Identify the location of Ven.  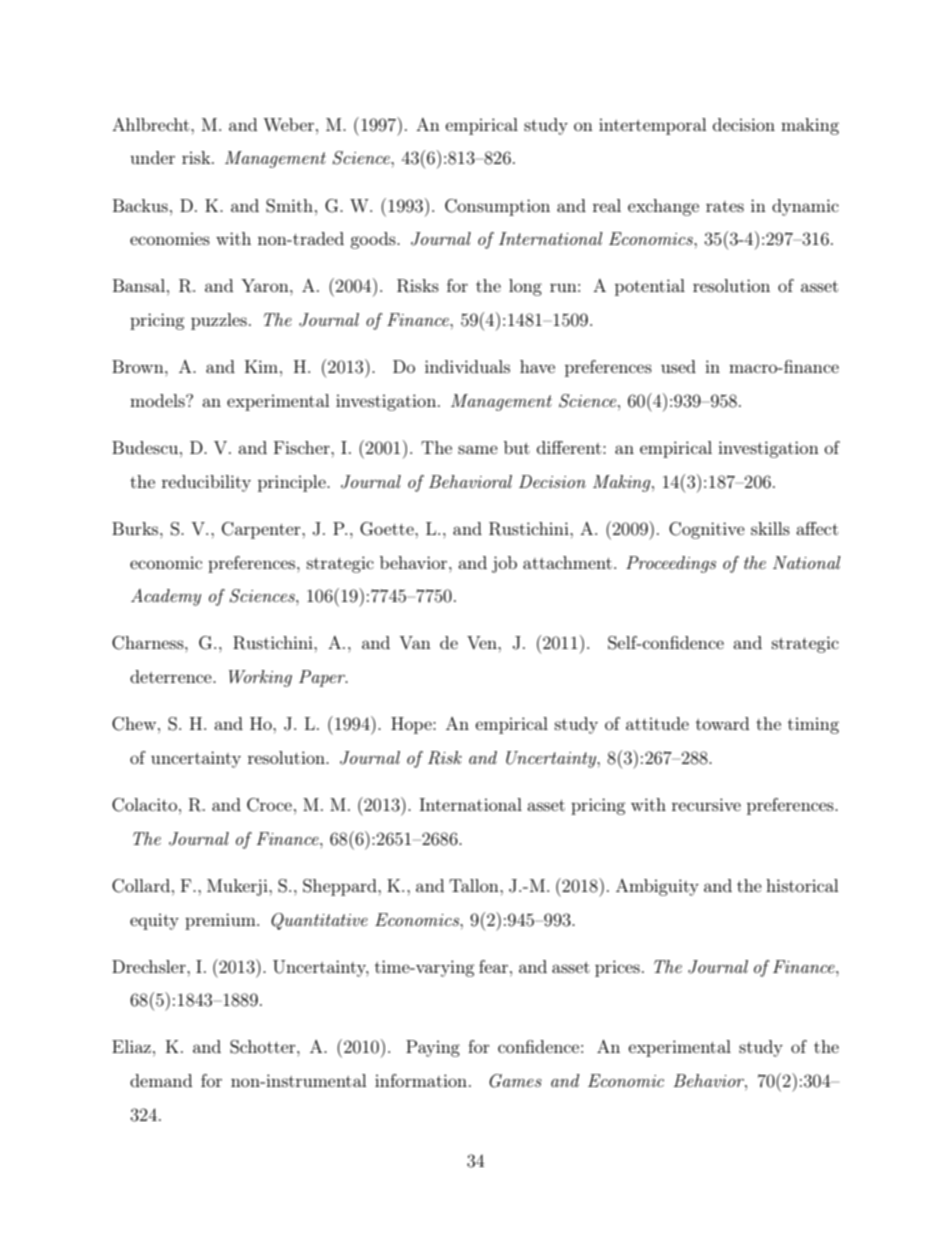
(483, 642).
